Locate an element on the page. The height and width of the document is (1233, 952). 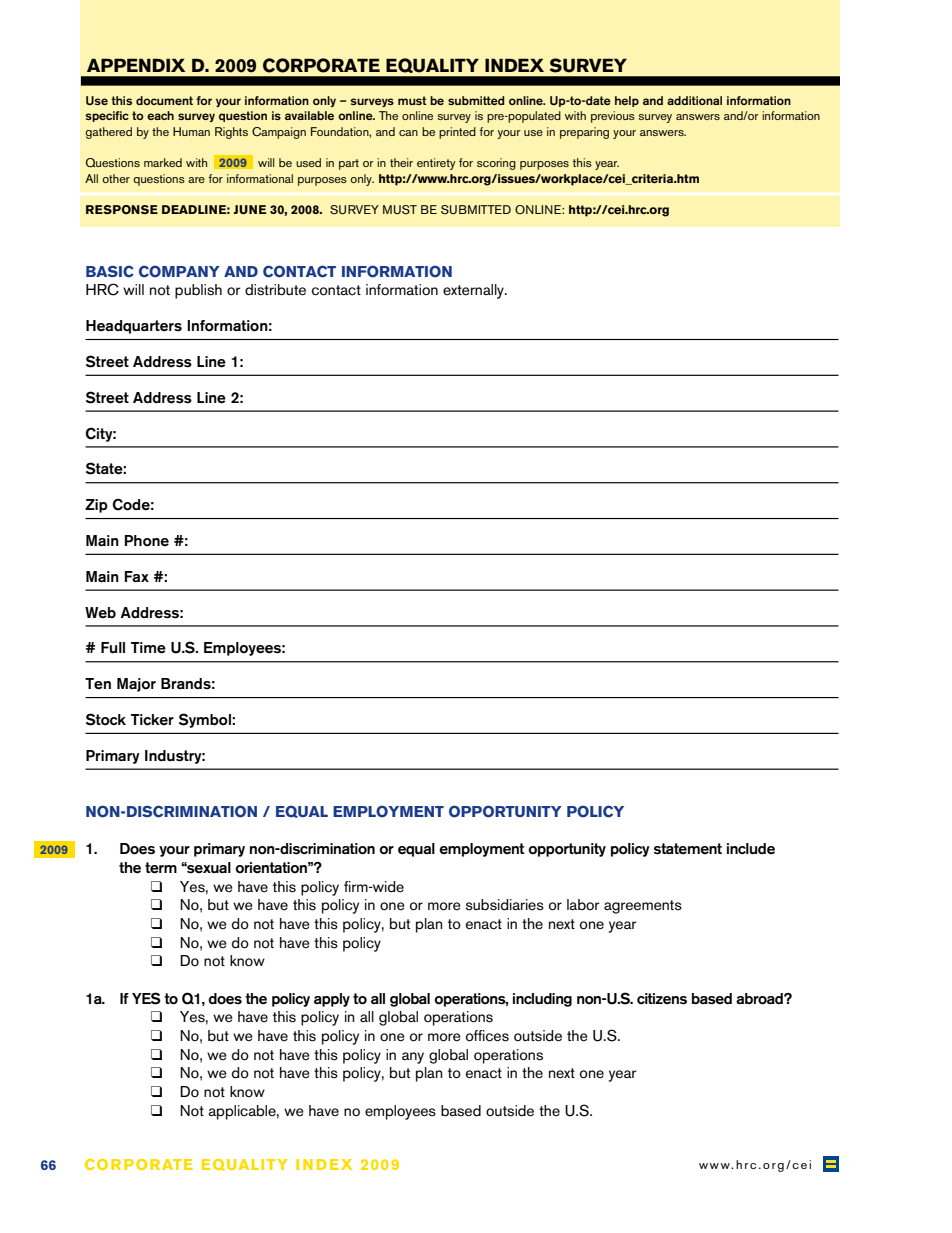
include is located at coordinates (751, 849).
